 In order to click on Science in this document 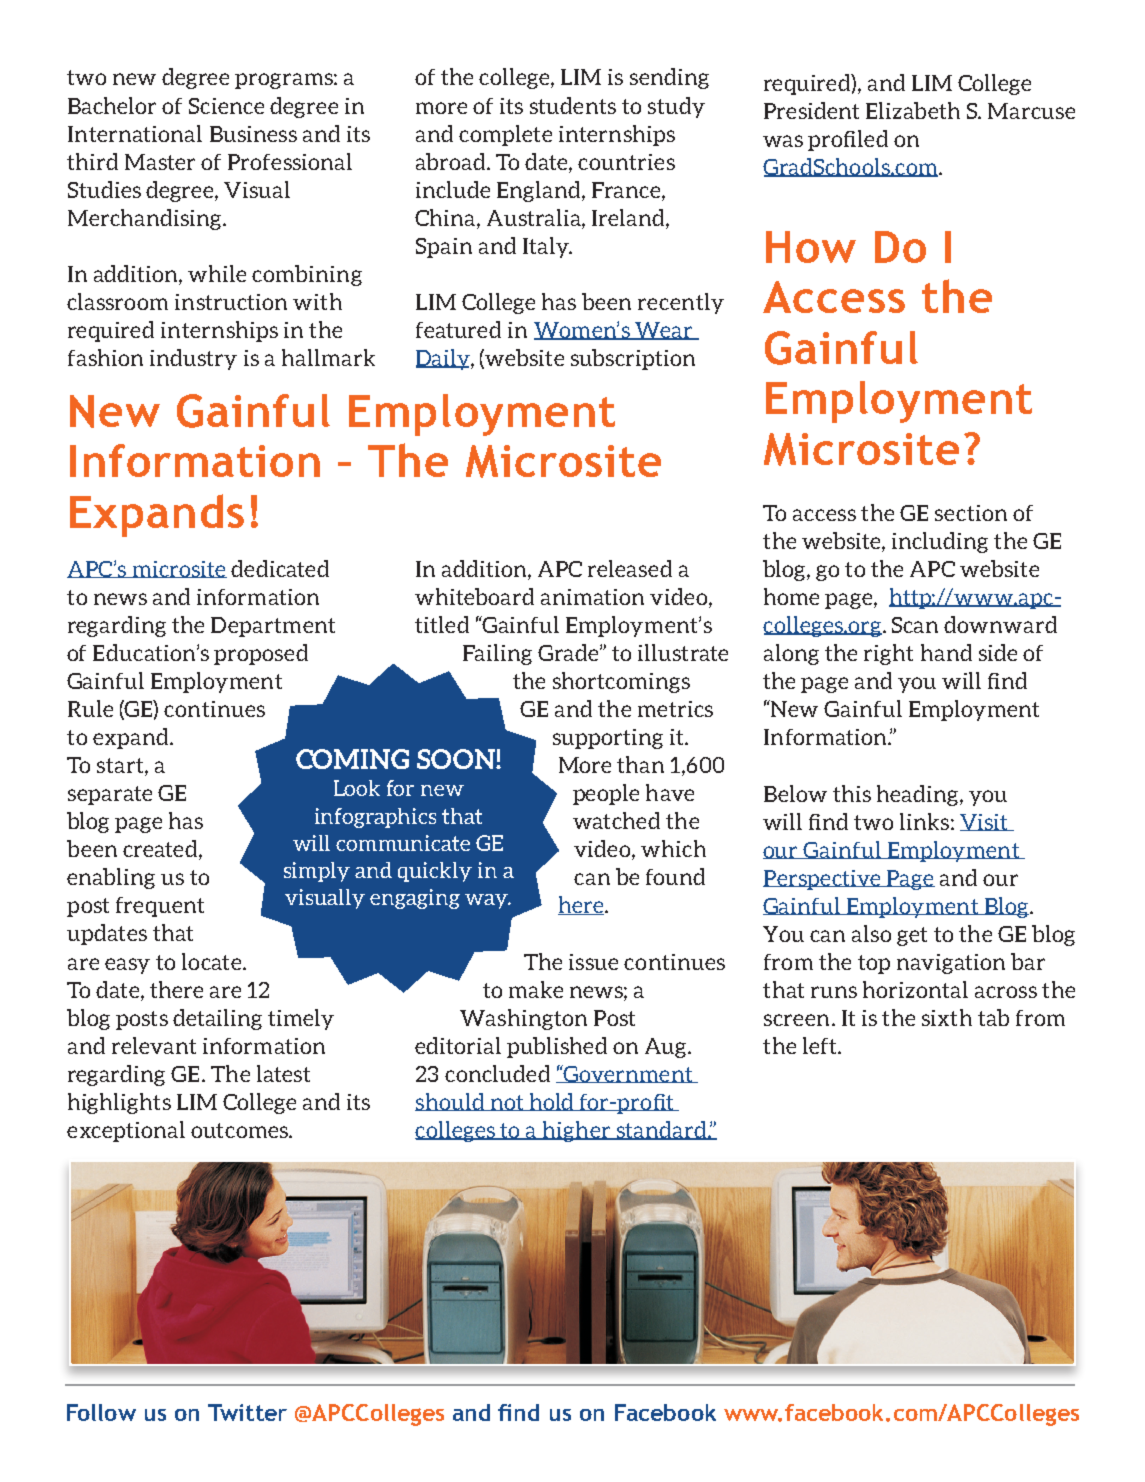, I will do `click(226, 106)`.
